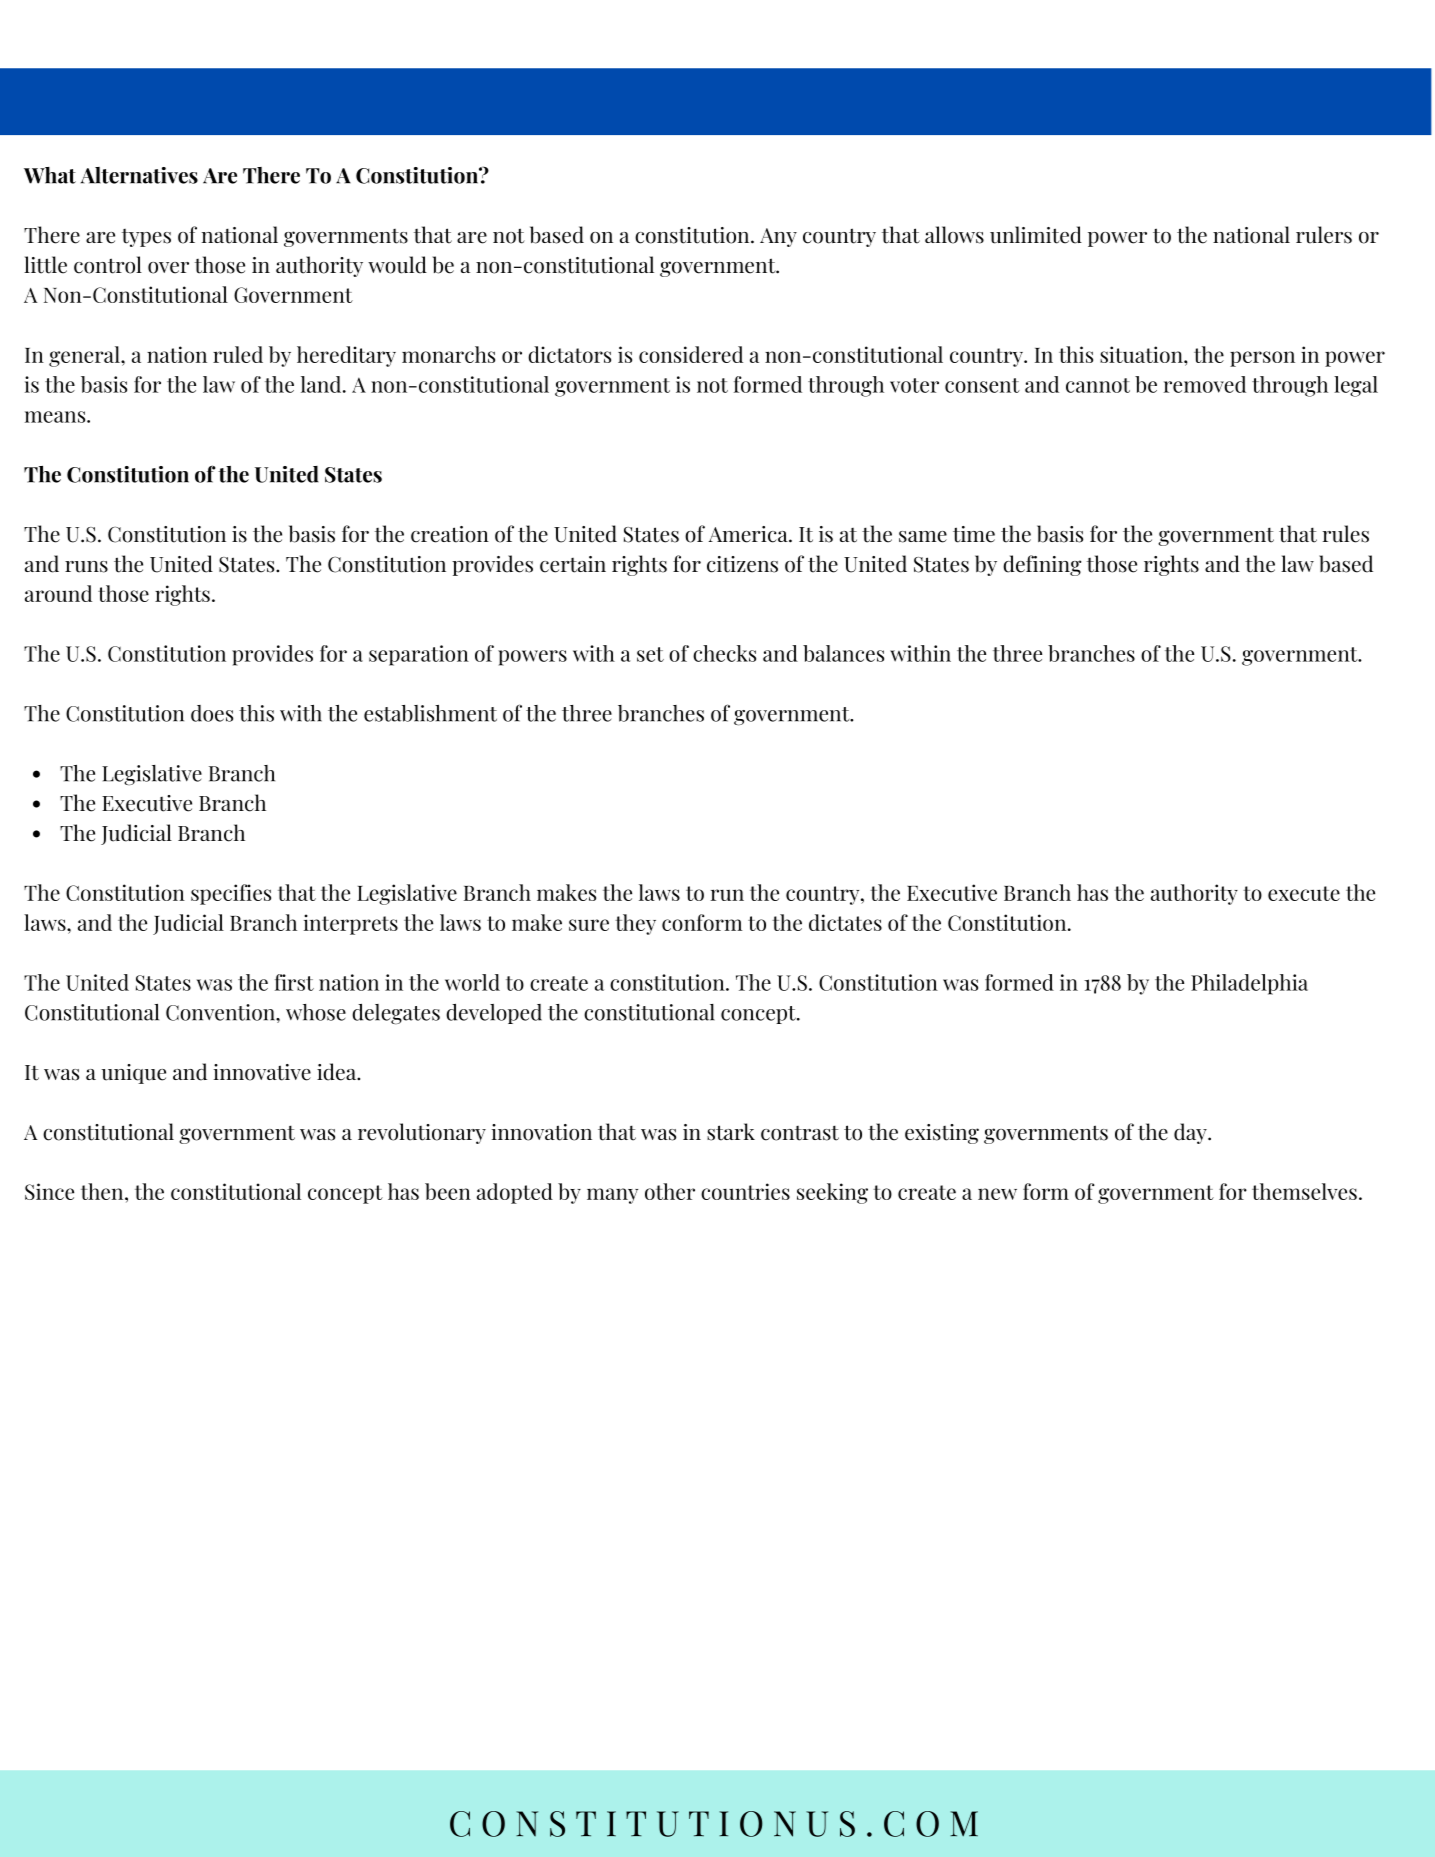  I want to click on other, so click(670, 1191).
